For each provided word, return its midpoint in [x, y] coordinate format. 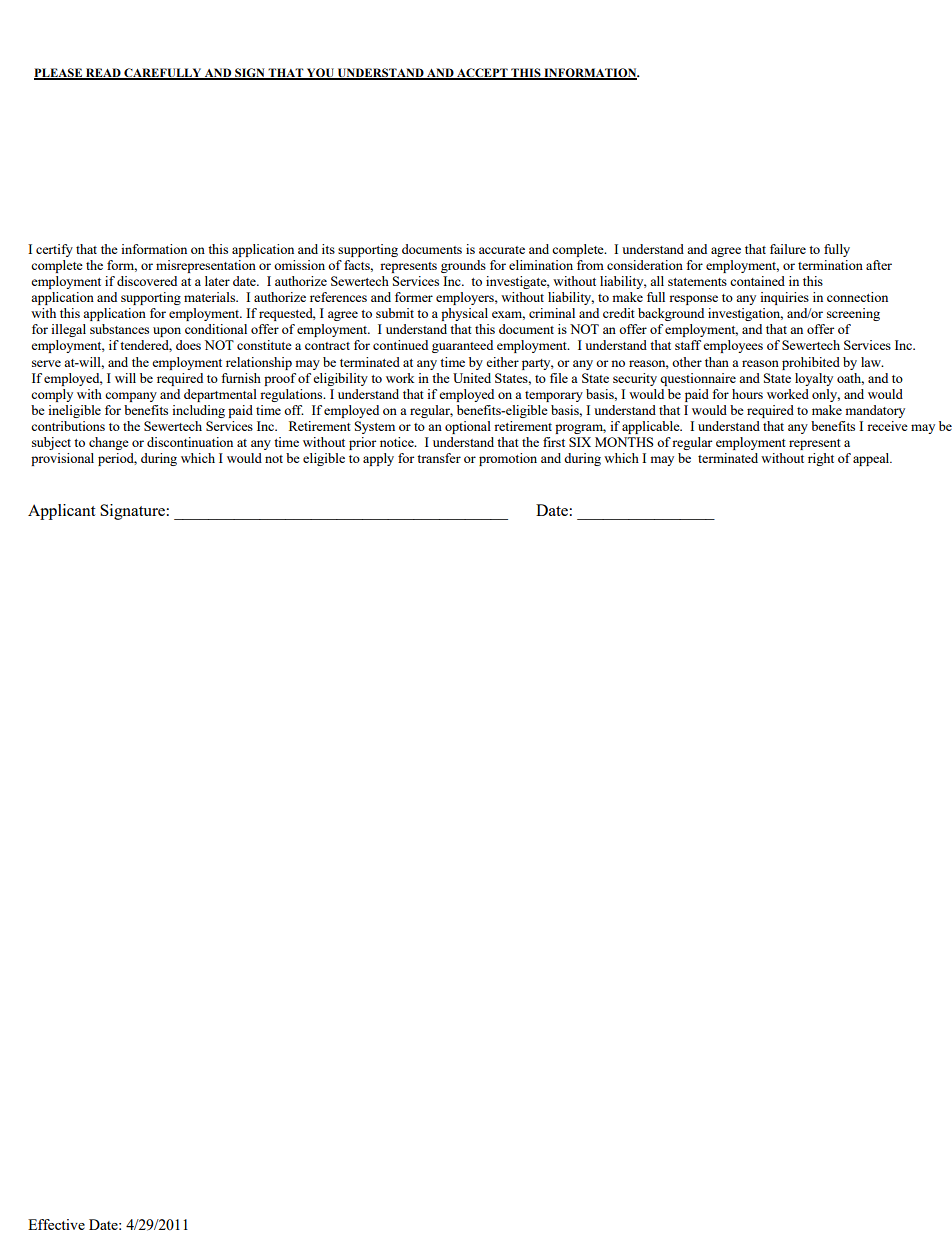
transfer [439, 458]
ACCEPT [482, 74]
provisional [62, 459]
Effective [56, 1224]
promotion [508, 459]
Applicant [61, 512]
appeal [872, 459]
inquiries [784, 298]
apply [378, 459]
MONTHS [624, 442]
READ [103, 73]
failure [788, 249]
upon [167, 332]
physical [464, 314]
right [821, 459]
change [109, 443]
